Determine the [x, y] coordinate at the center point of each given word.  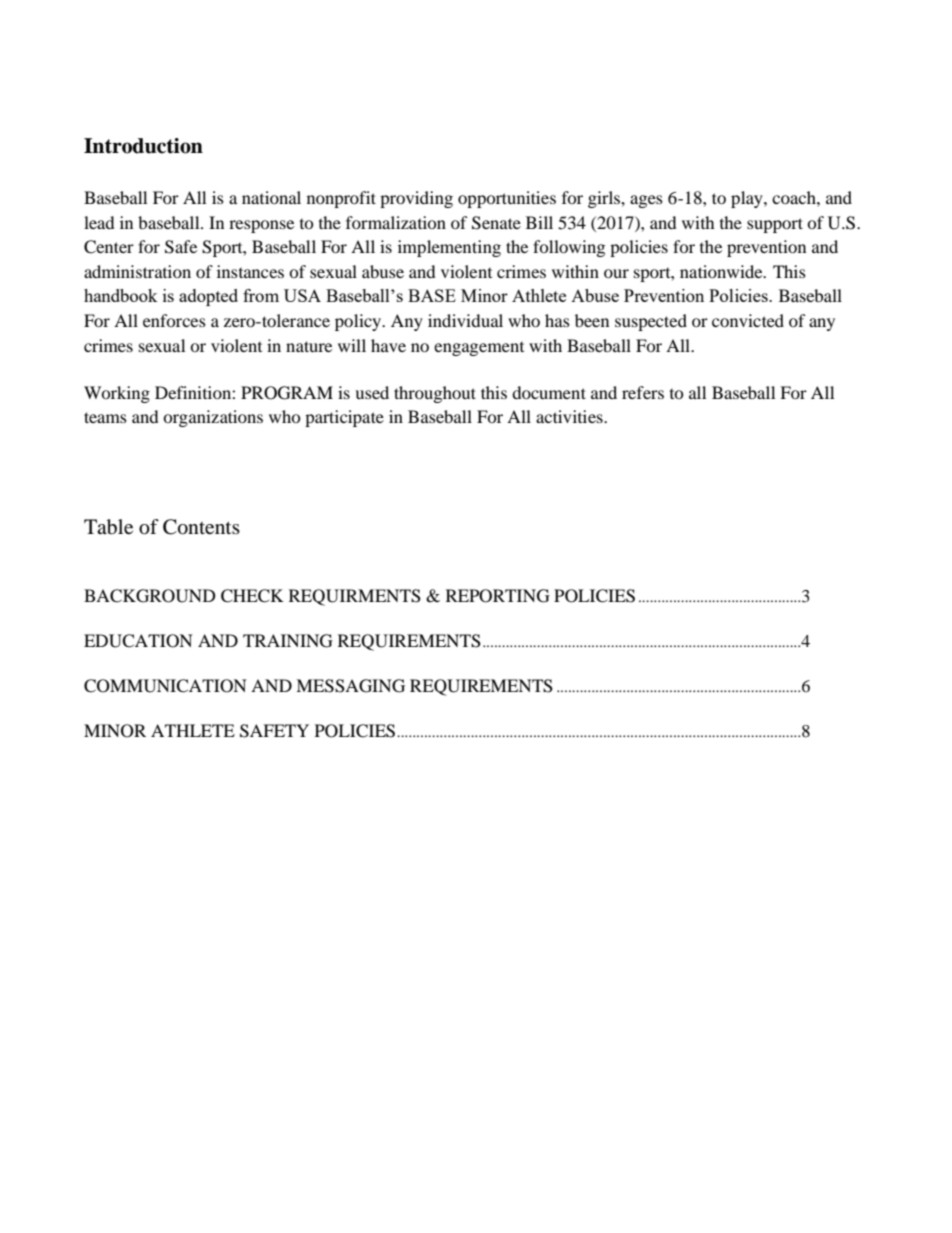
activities [570, 416]
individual [465, 320]
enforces [174, 320]
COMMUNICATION [165, 686]
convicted [748, 320]
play [748, 199]
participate [344, 418]
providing [416, 199]
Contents [201, 527]
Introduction [143, 146]
